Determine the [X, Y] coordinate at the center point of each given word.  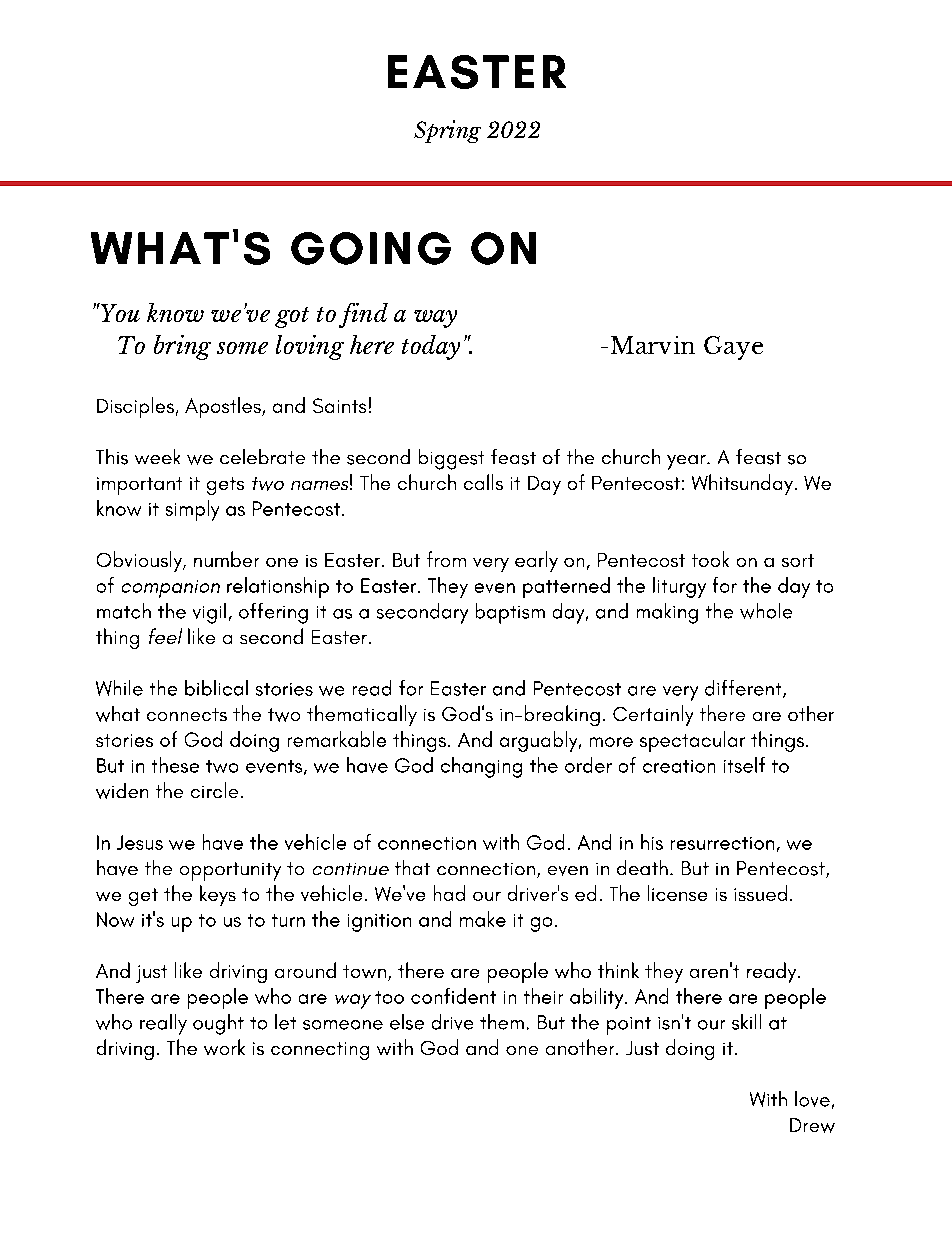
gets [225, 486]
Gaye [733, 348]
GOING [371, 248]
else [407, 1022]
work [224, 1047]
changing [481, 767]
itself [744, 765]
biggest [451, 459]
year [687, 462]
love [812, 1099]
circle [214, 790]
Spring [447, 131]
